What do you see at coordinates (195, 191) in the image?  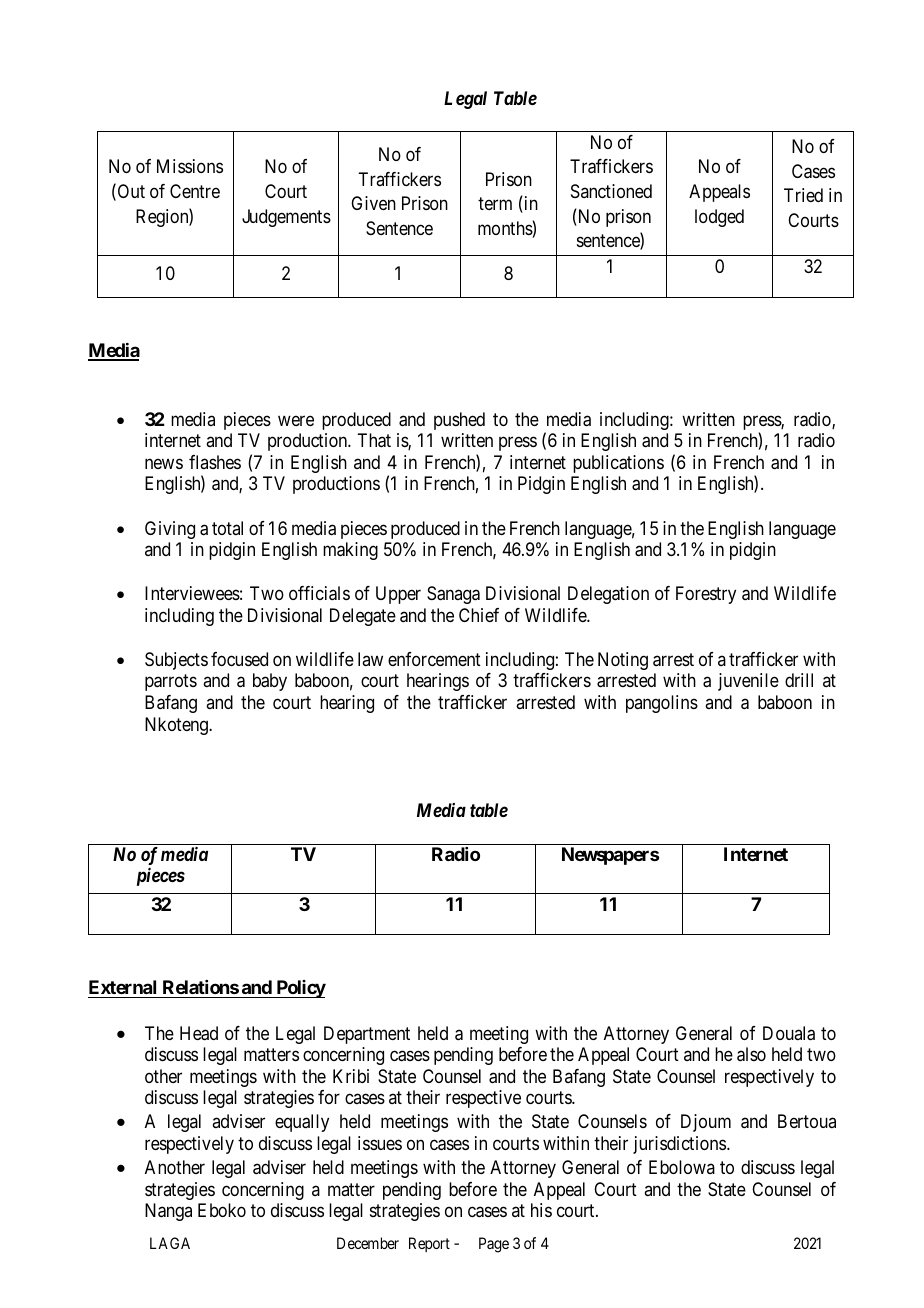 I see `Centre` at bounding box center [195, 191].
